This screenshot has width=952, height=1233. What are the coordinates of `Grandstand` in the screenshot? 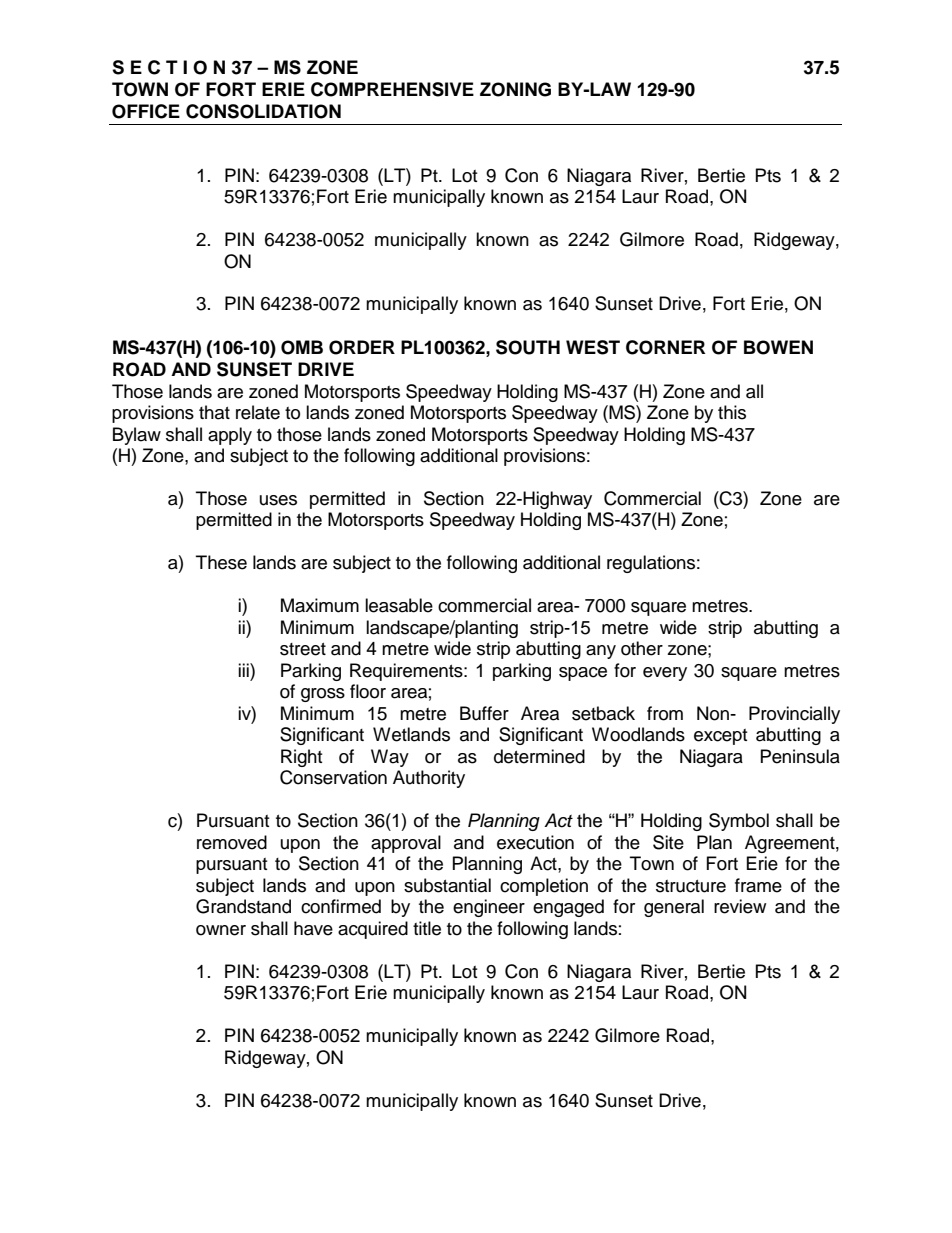 It's located at (243, 906).
